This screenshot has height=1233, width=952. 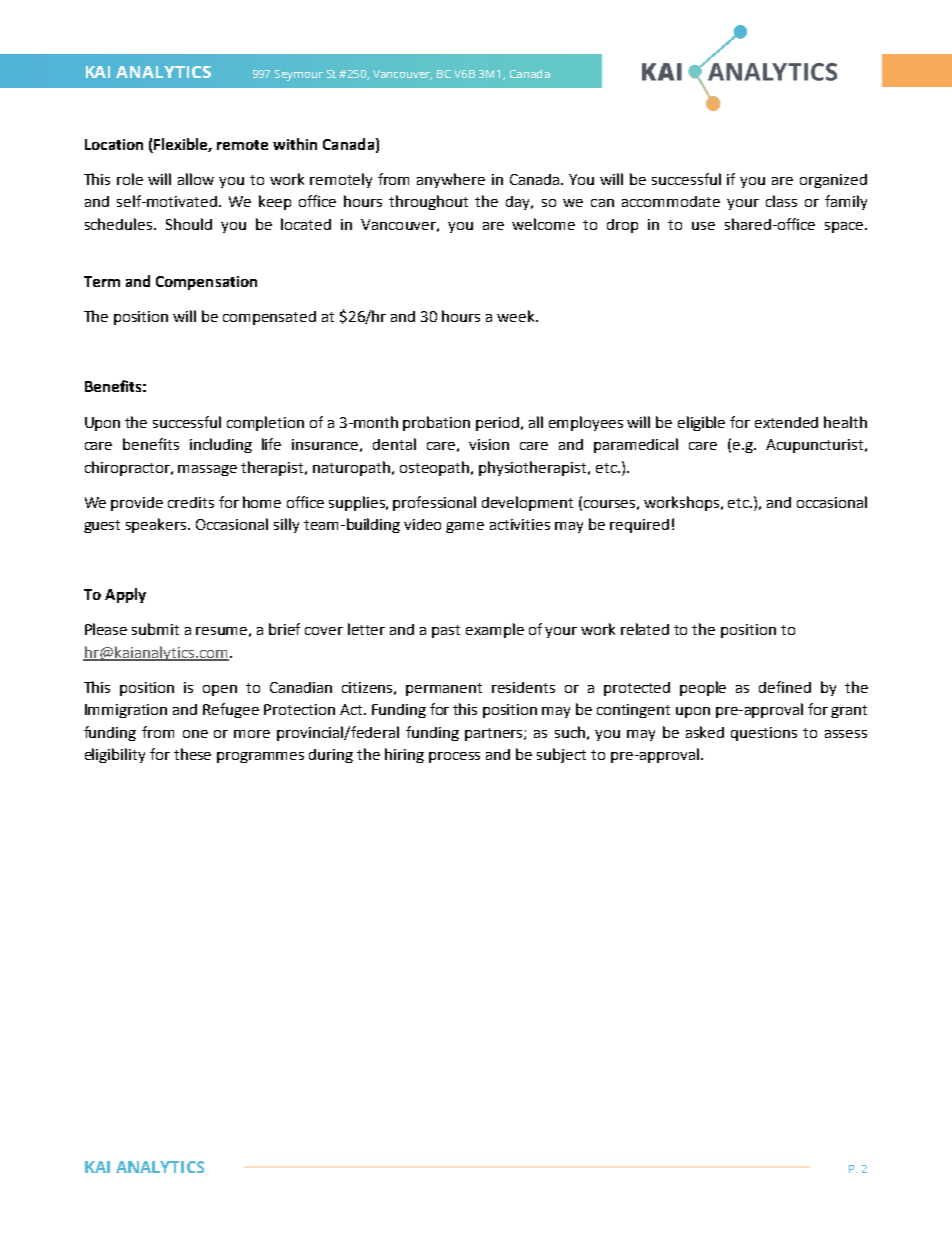 I want to click on example, so click(x=495, y=630).
